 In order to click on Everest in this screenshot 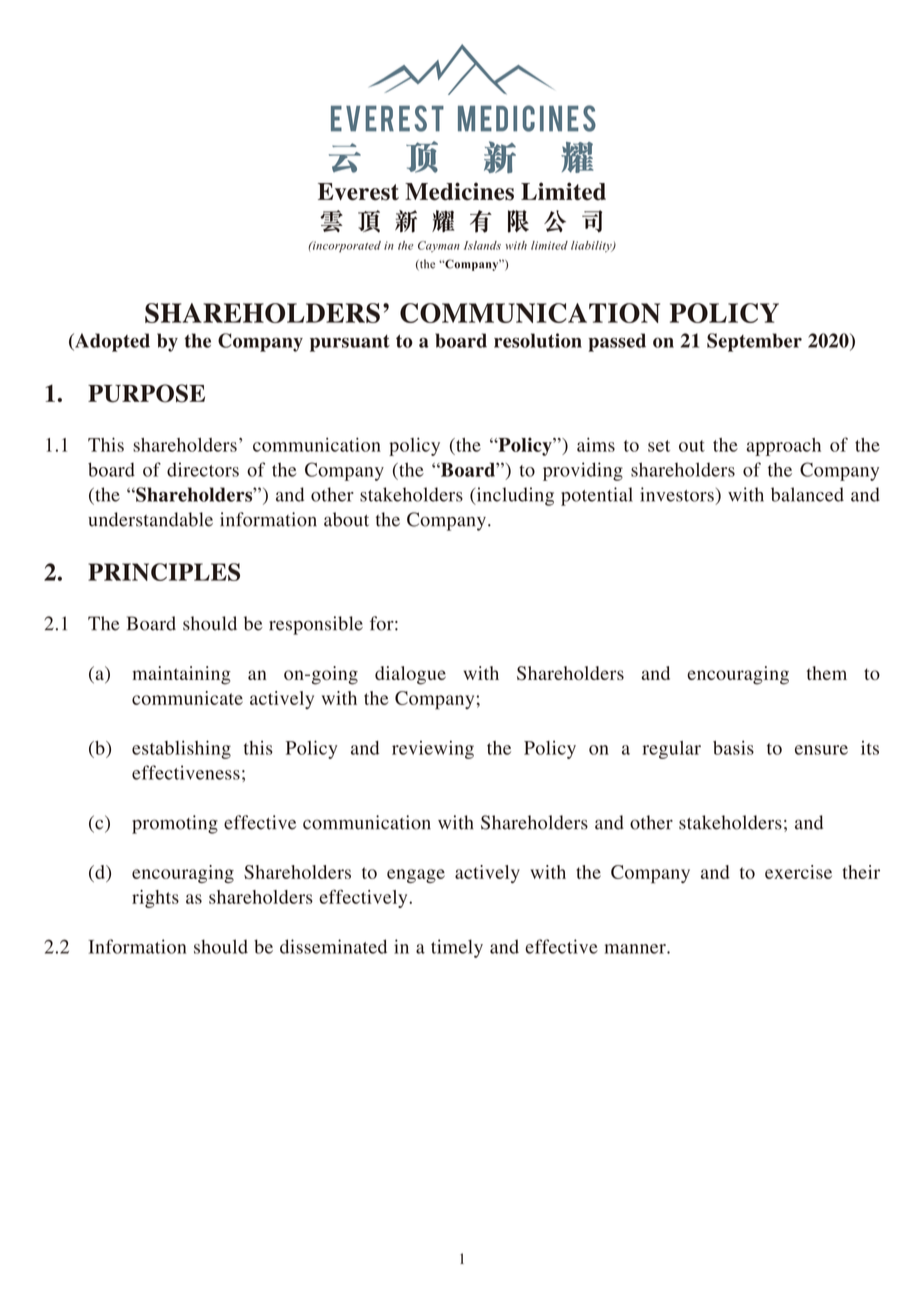, I will do `click(358, 192)`.
